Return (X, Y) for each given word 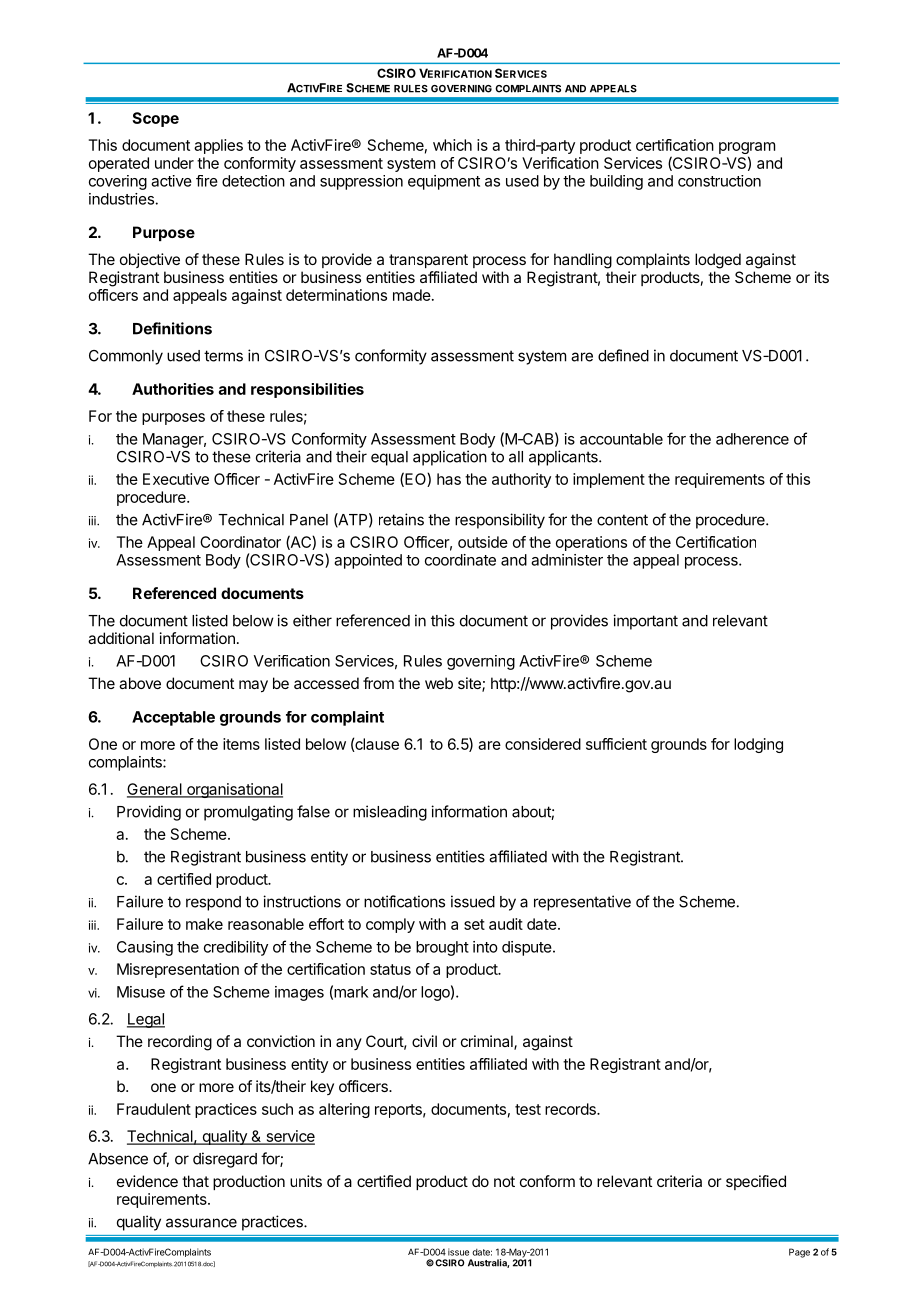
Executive (176, 479)
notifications (404, 901)
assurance (201, 1223)
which (452, 145)
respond (213, 903)
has (449, 479)
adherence (752, 439)
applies (218, 146)
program (747, 149)
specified (756, 1182)
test (528, 1109)
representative (582, 903)
